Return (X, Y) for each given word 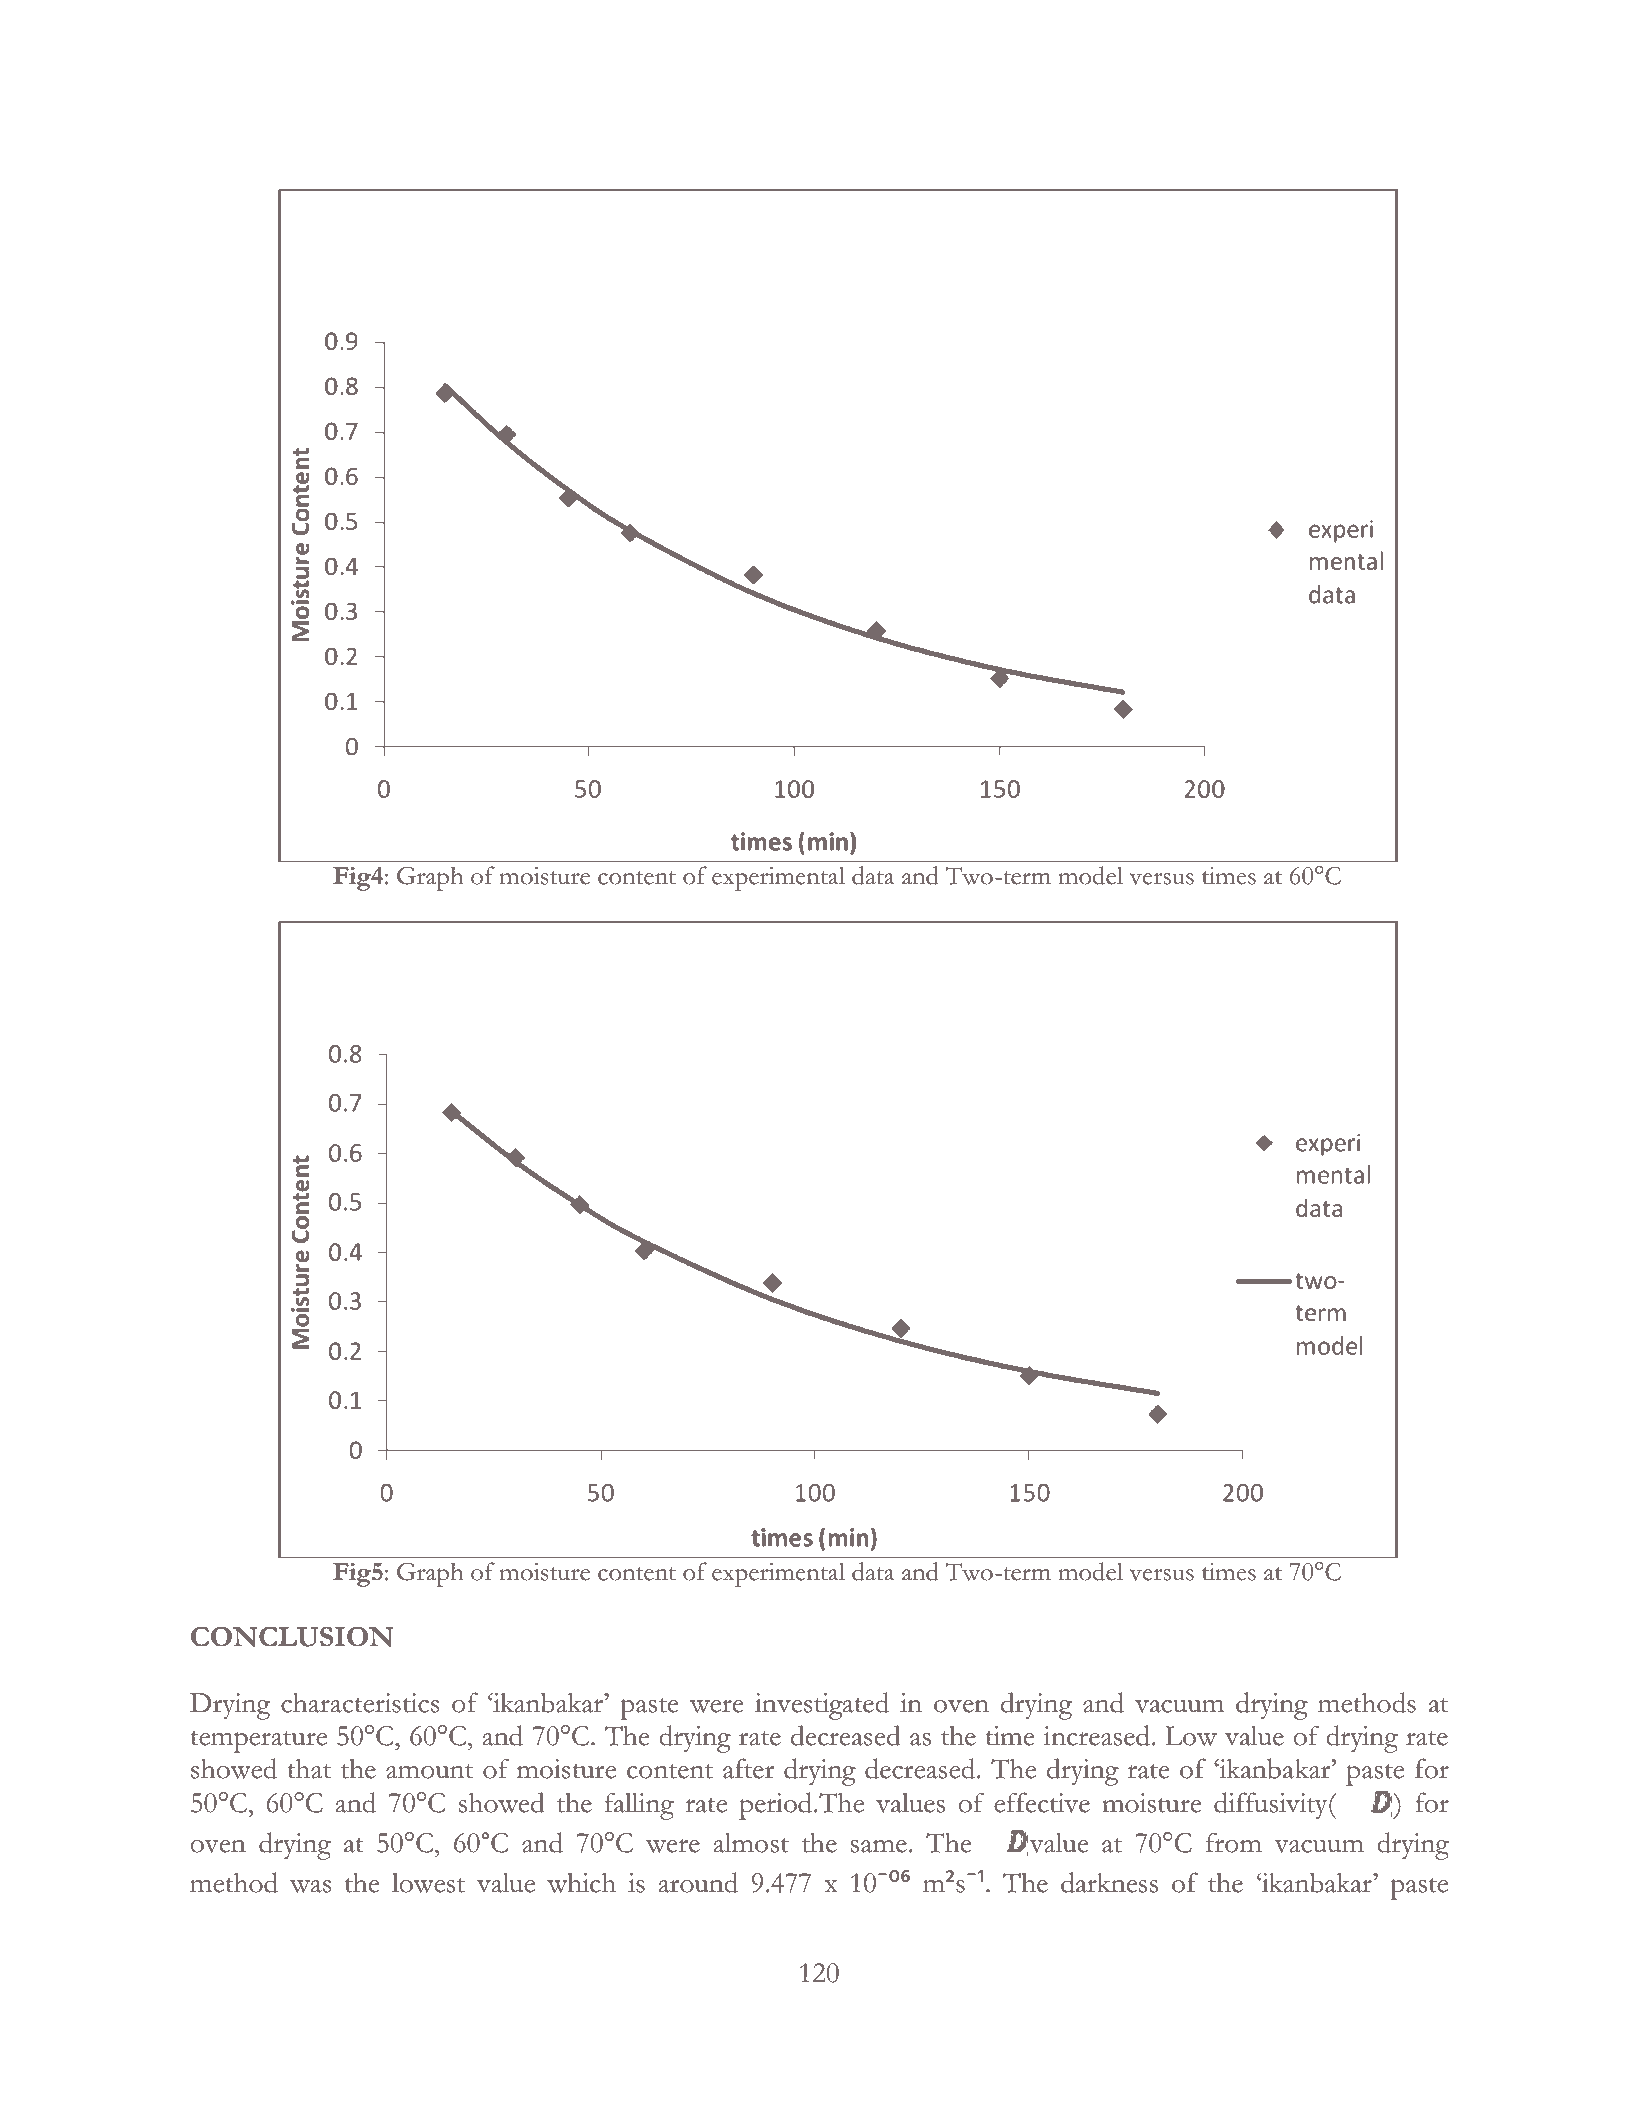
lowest (428, 1883)
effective (1042, 1802)
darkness (1109, 1882)
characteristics (360, 1703)
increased (1096, 1735)
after (749, 1768)
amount (429, 1771)
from (1234, 1842)
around (698, 1882)
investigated (822, 1706)
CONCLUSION (292, 1637)
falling (639, 1806)
